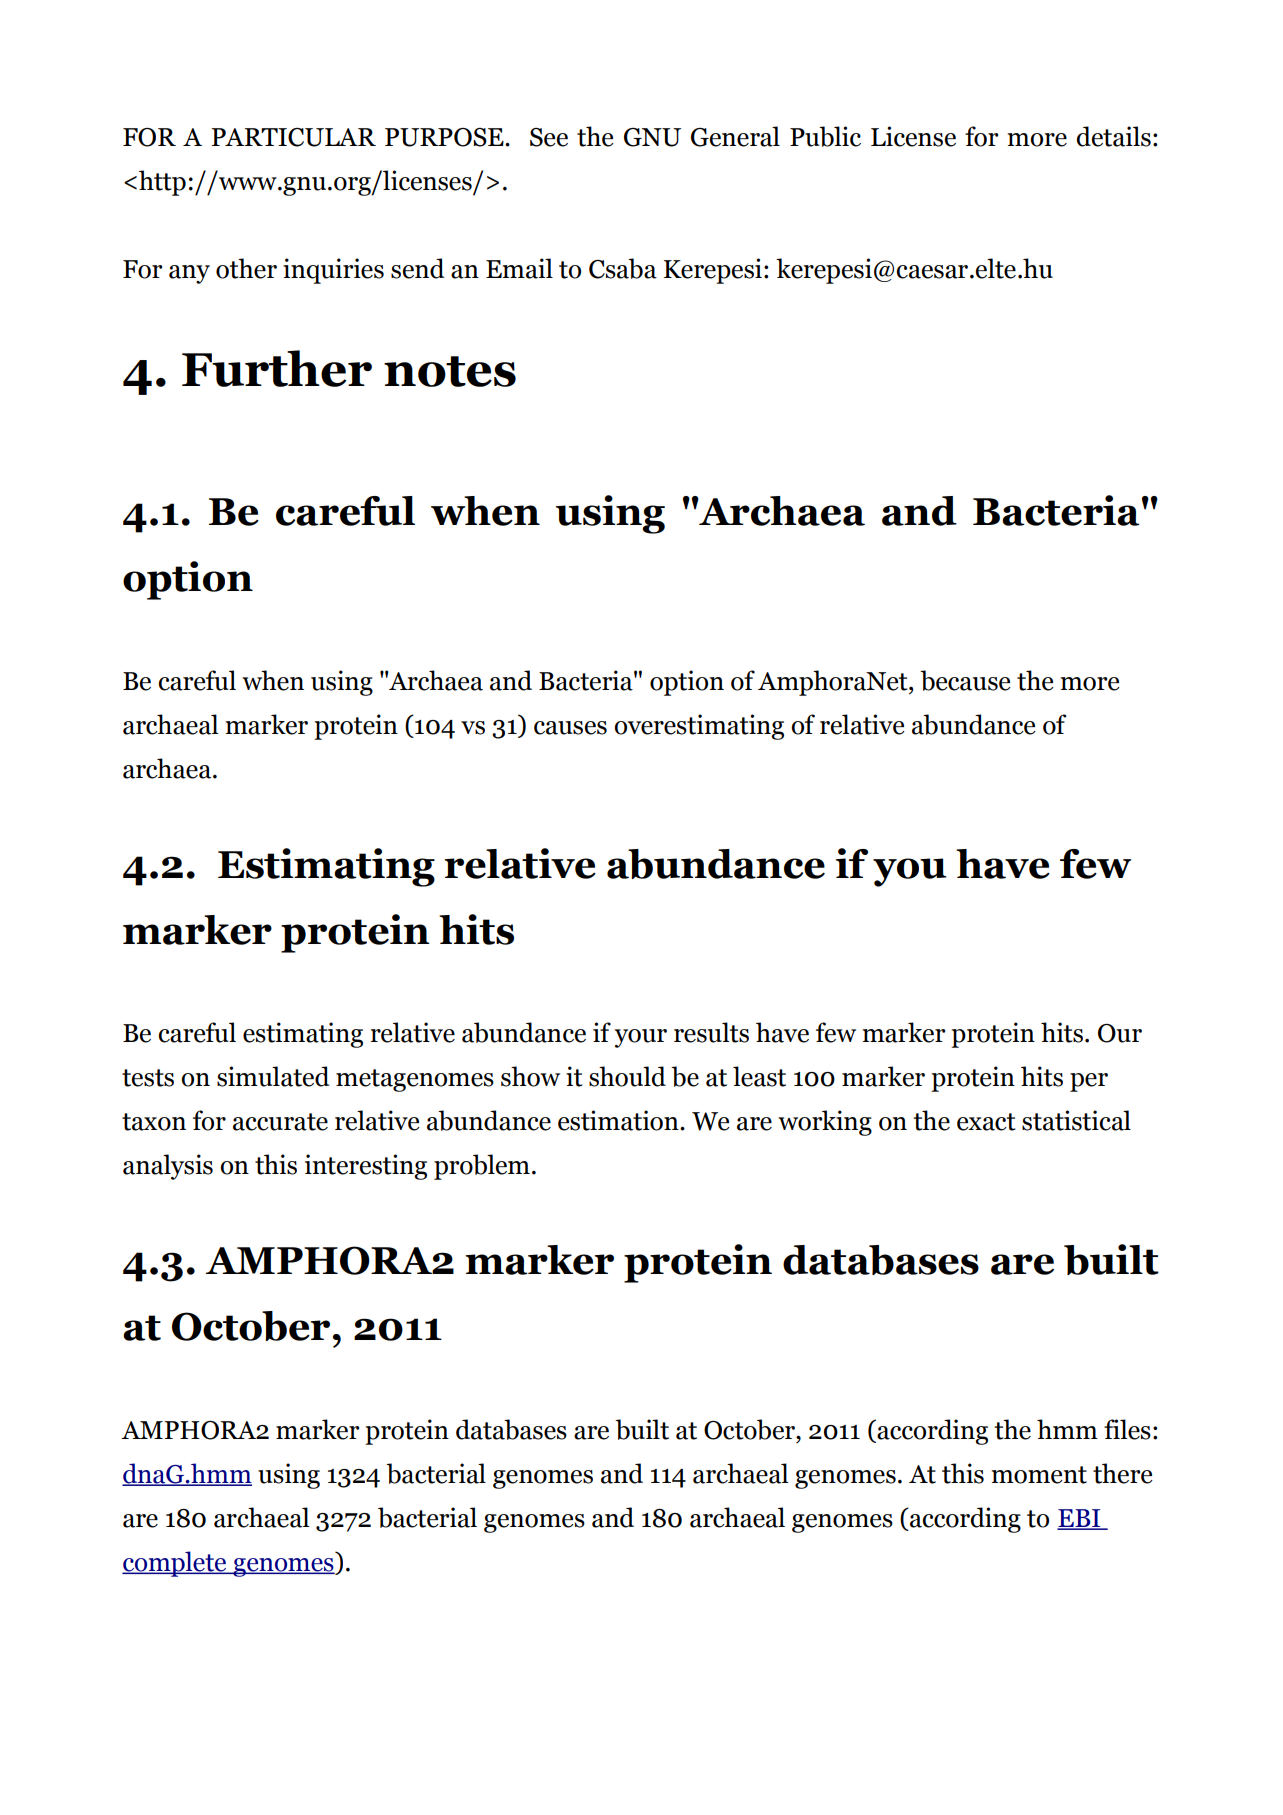 The image size is (1283, 1815). Describe the element at coordinates (273, 1076) in the screenshot. I see `simulated` at that location.
